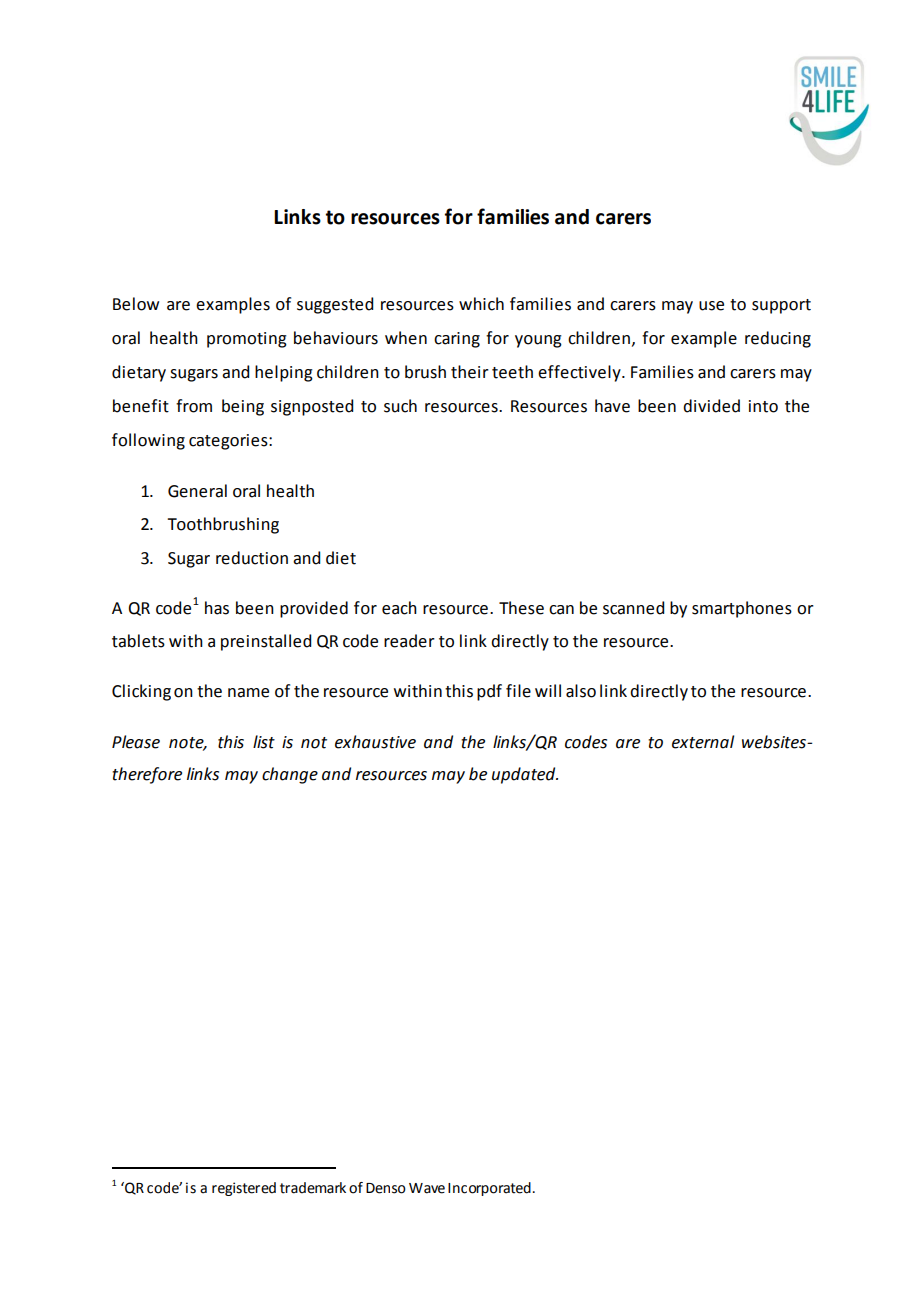  I want to click on caring, so click(457, 340).
